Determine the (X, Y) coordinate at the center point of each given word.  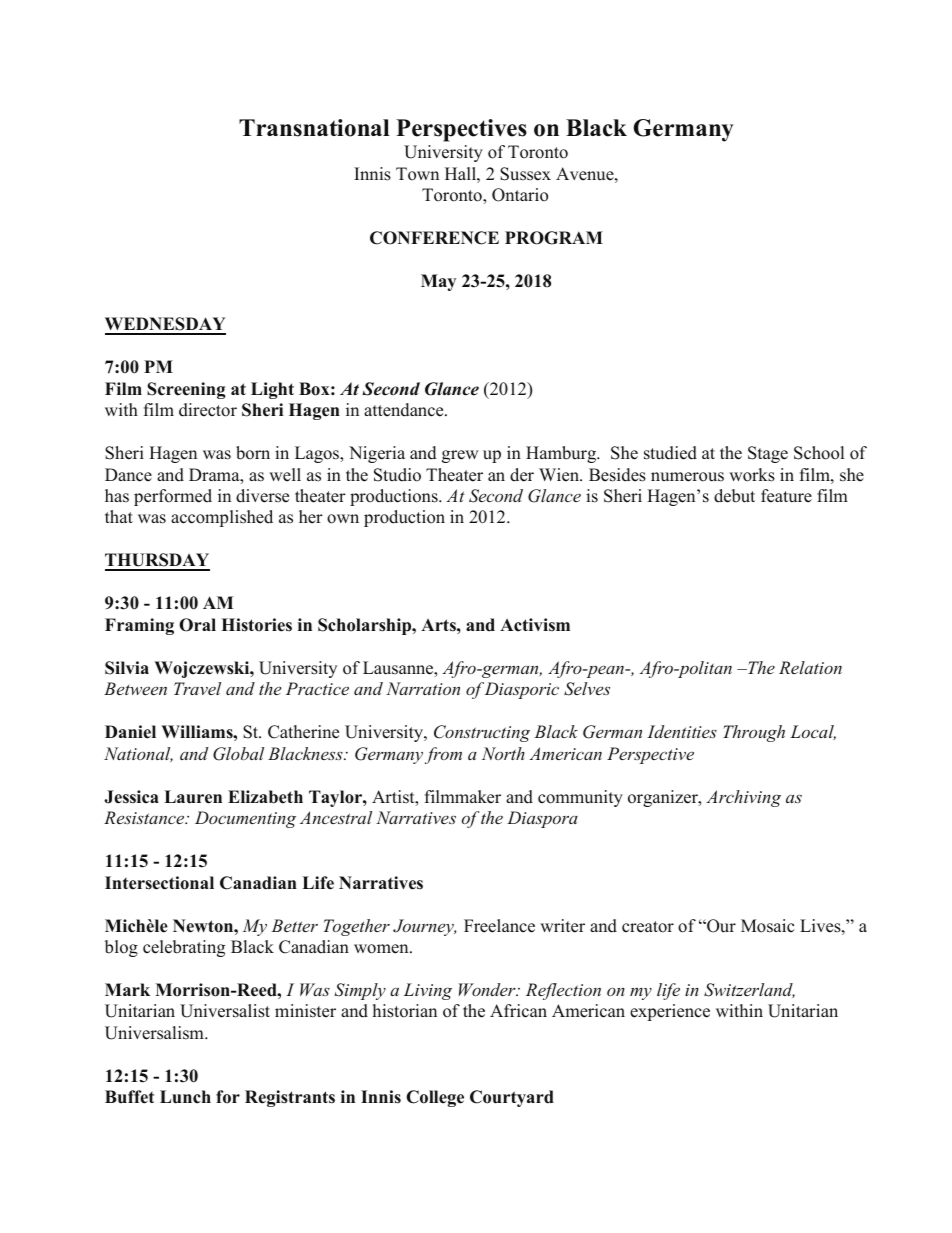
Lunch (185, 1097)
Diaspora (542, 819)
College (435, 1098)
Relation (810, 667)
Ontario (520, 195)
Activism (535, 625)
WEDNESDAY (165, 325)
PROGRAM (554, 238)
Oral (197, 625)
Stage (768, 454)
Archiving (743, 798)
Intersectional (159, 883)
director (208, 410)
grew (460, 456)
